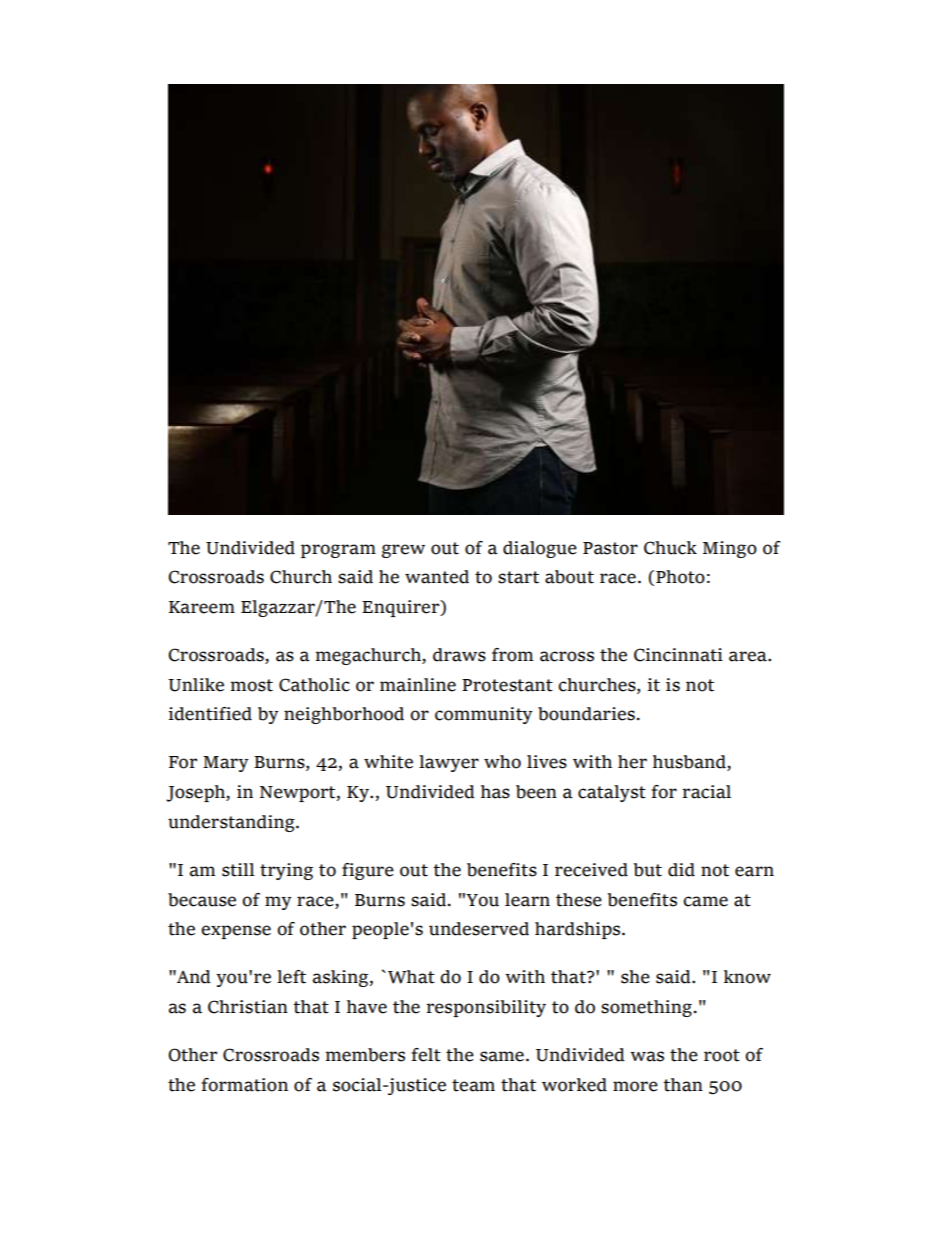  I want to click on most, so click(251, 685).
